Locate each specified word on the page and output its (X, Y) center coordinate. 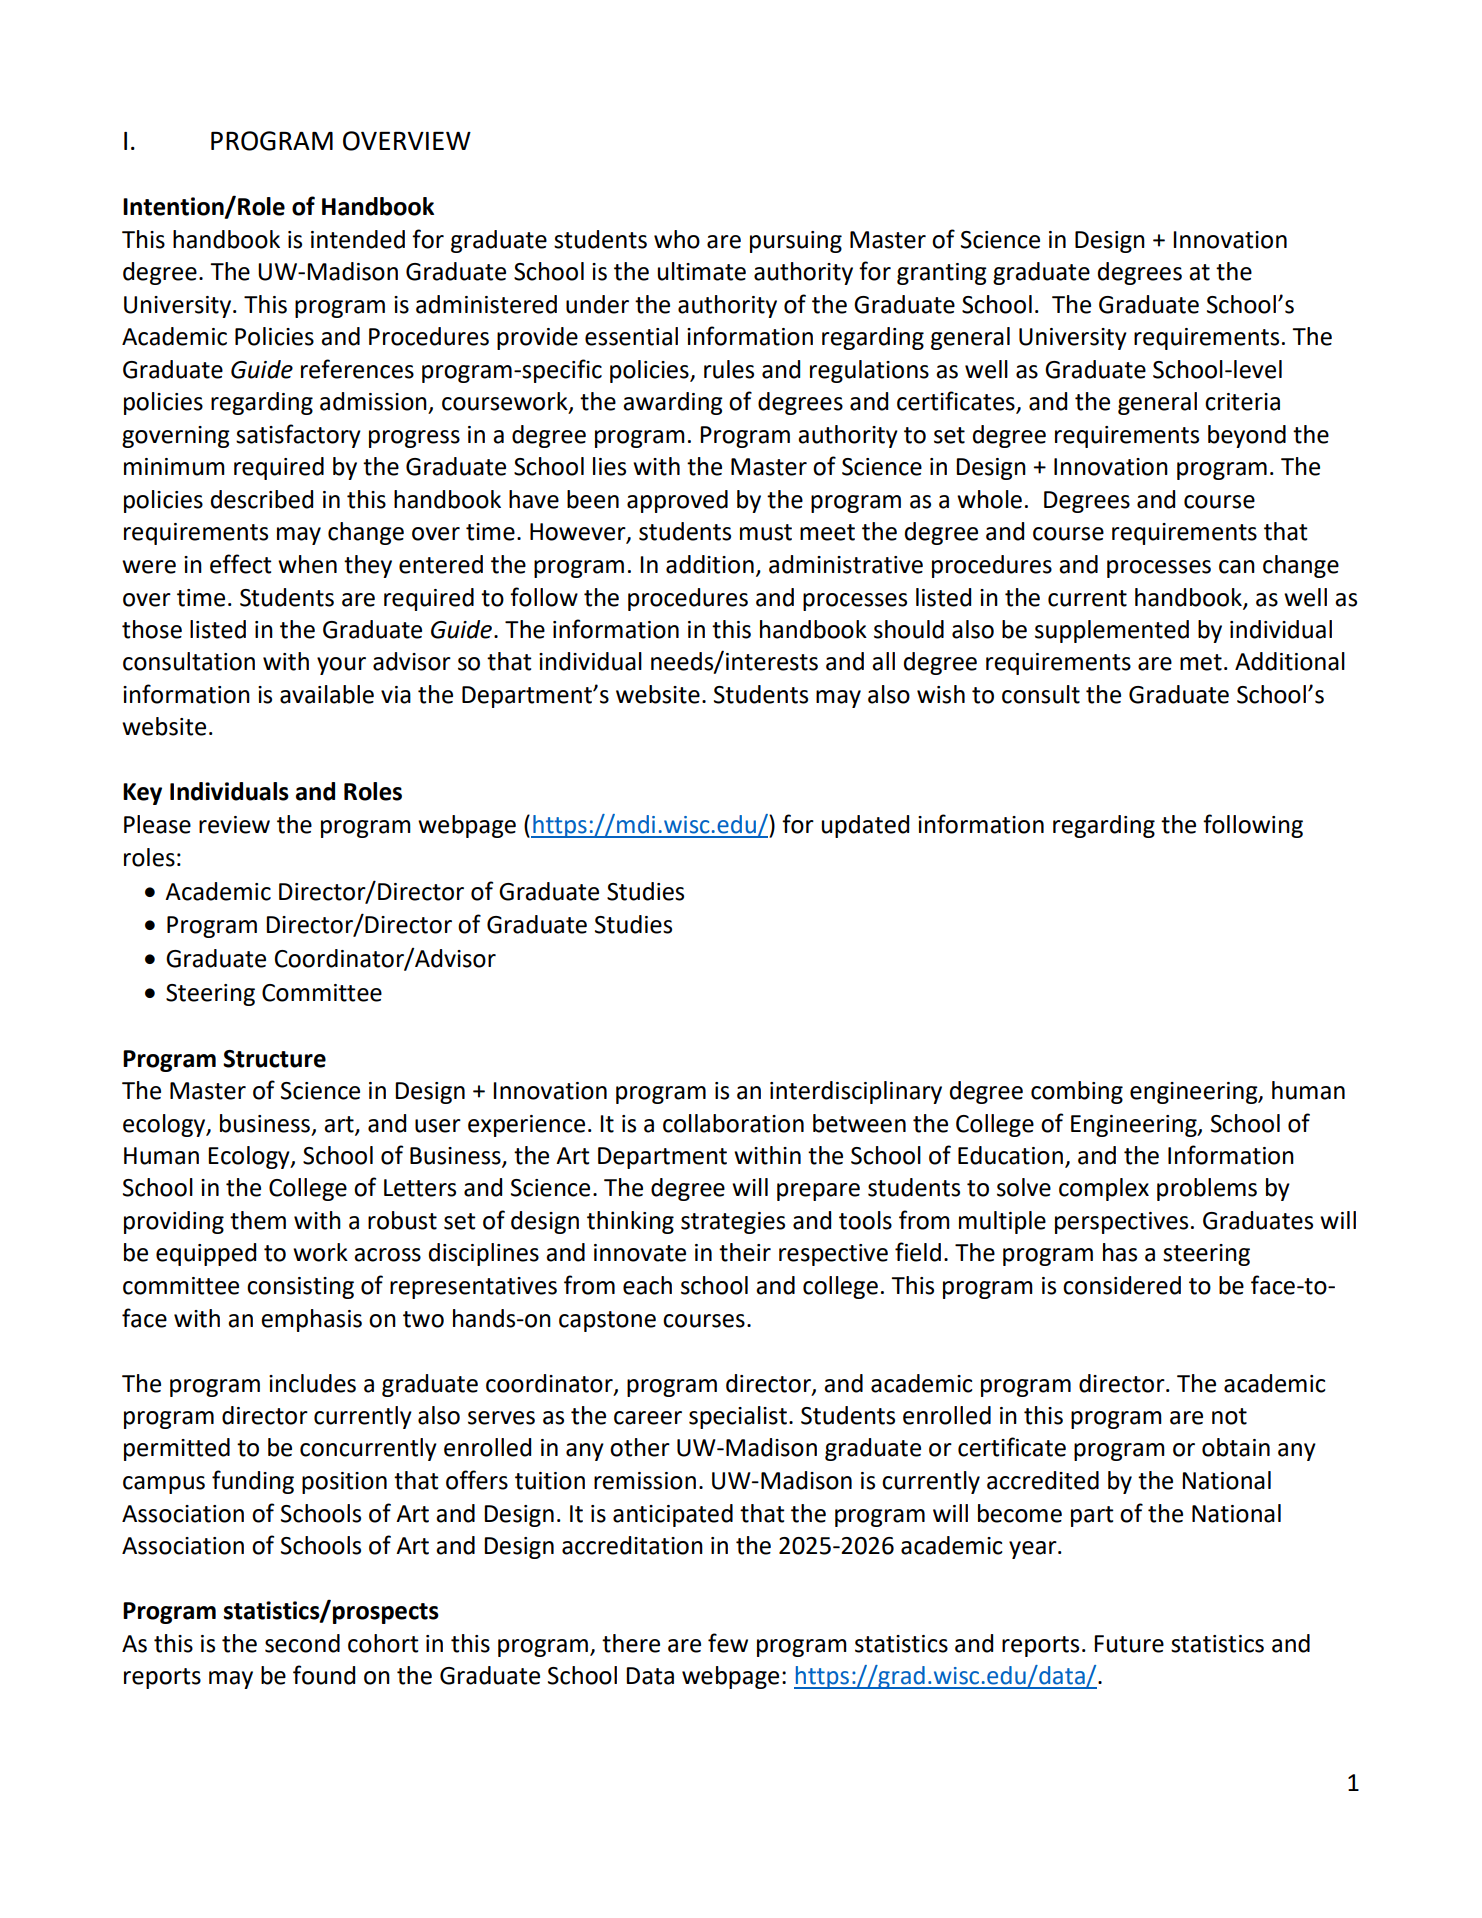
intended (358, 239)
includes (312, 1383)
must (766, 532)
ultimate (702, 271)
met (1201, 662)
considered (1122, 1285)
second (302, 1643)
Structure (274, 1059)
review (234, 825)
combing (1077, 1092)
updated (865, 826)
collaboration (733, 1123)
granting (942, 274)
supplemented (1112, 631)
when (307, 564)
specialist (738, 1417)
